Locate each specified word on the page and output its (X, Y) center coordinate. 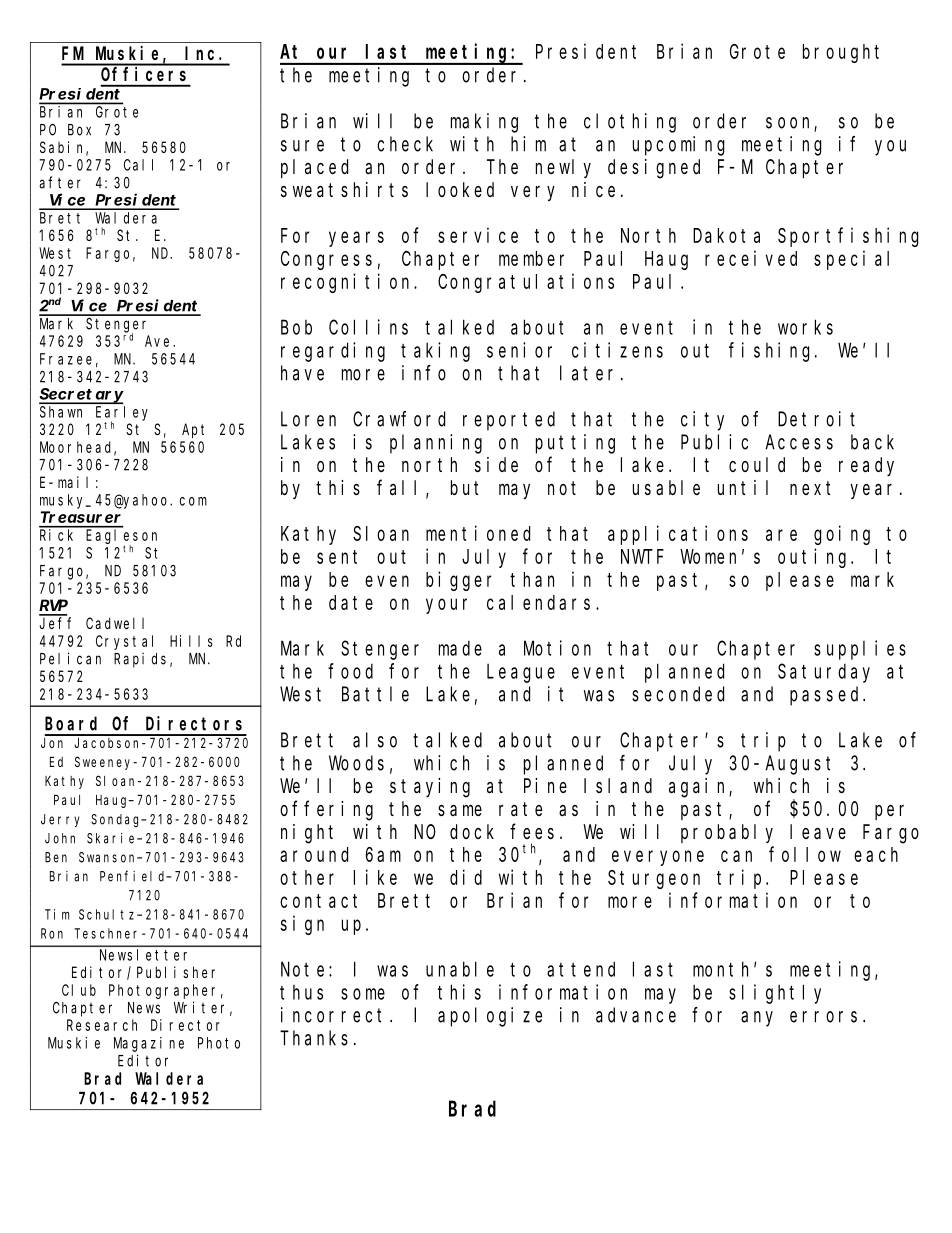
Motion (557, 648)
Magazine (149, 1044)
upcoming (678, 146)
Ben (56, 857)
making (484, 123)
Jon (52, 743)
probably (727, 833)
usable (666, 487)
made (460, 648)
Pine (545, 785)
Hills (191, 641)
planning (436, 444)
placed (314, 168)
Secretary (81, 396)
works (805, 327)
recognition (348, 283)
